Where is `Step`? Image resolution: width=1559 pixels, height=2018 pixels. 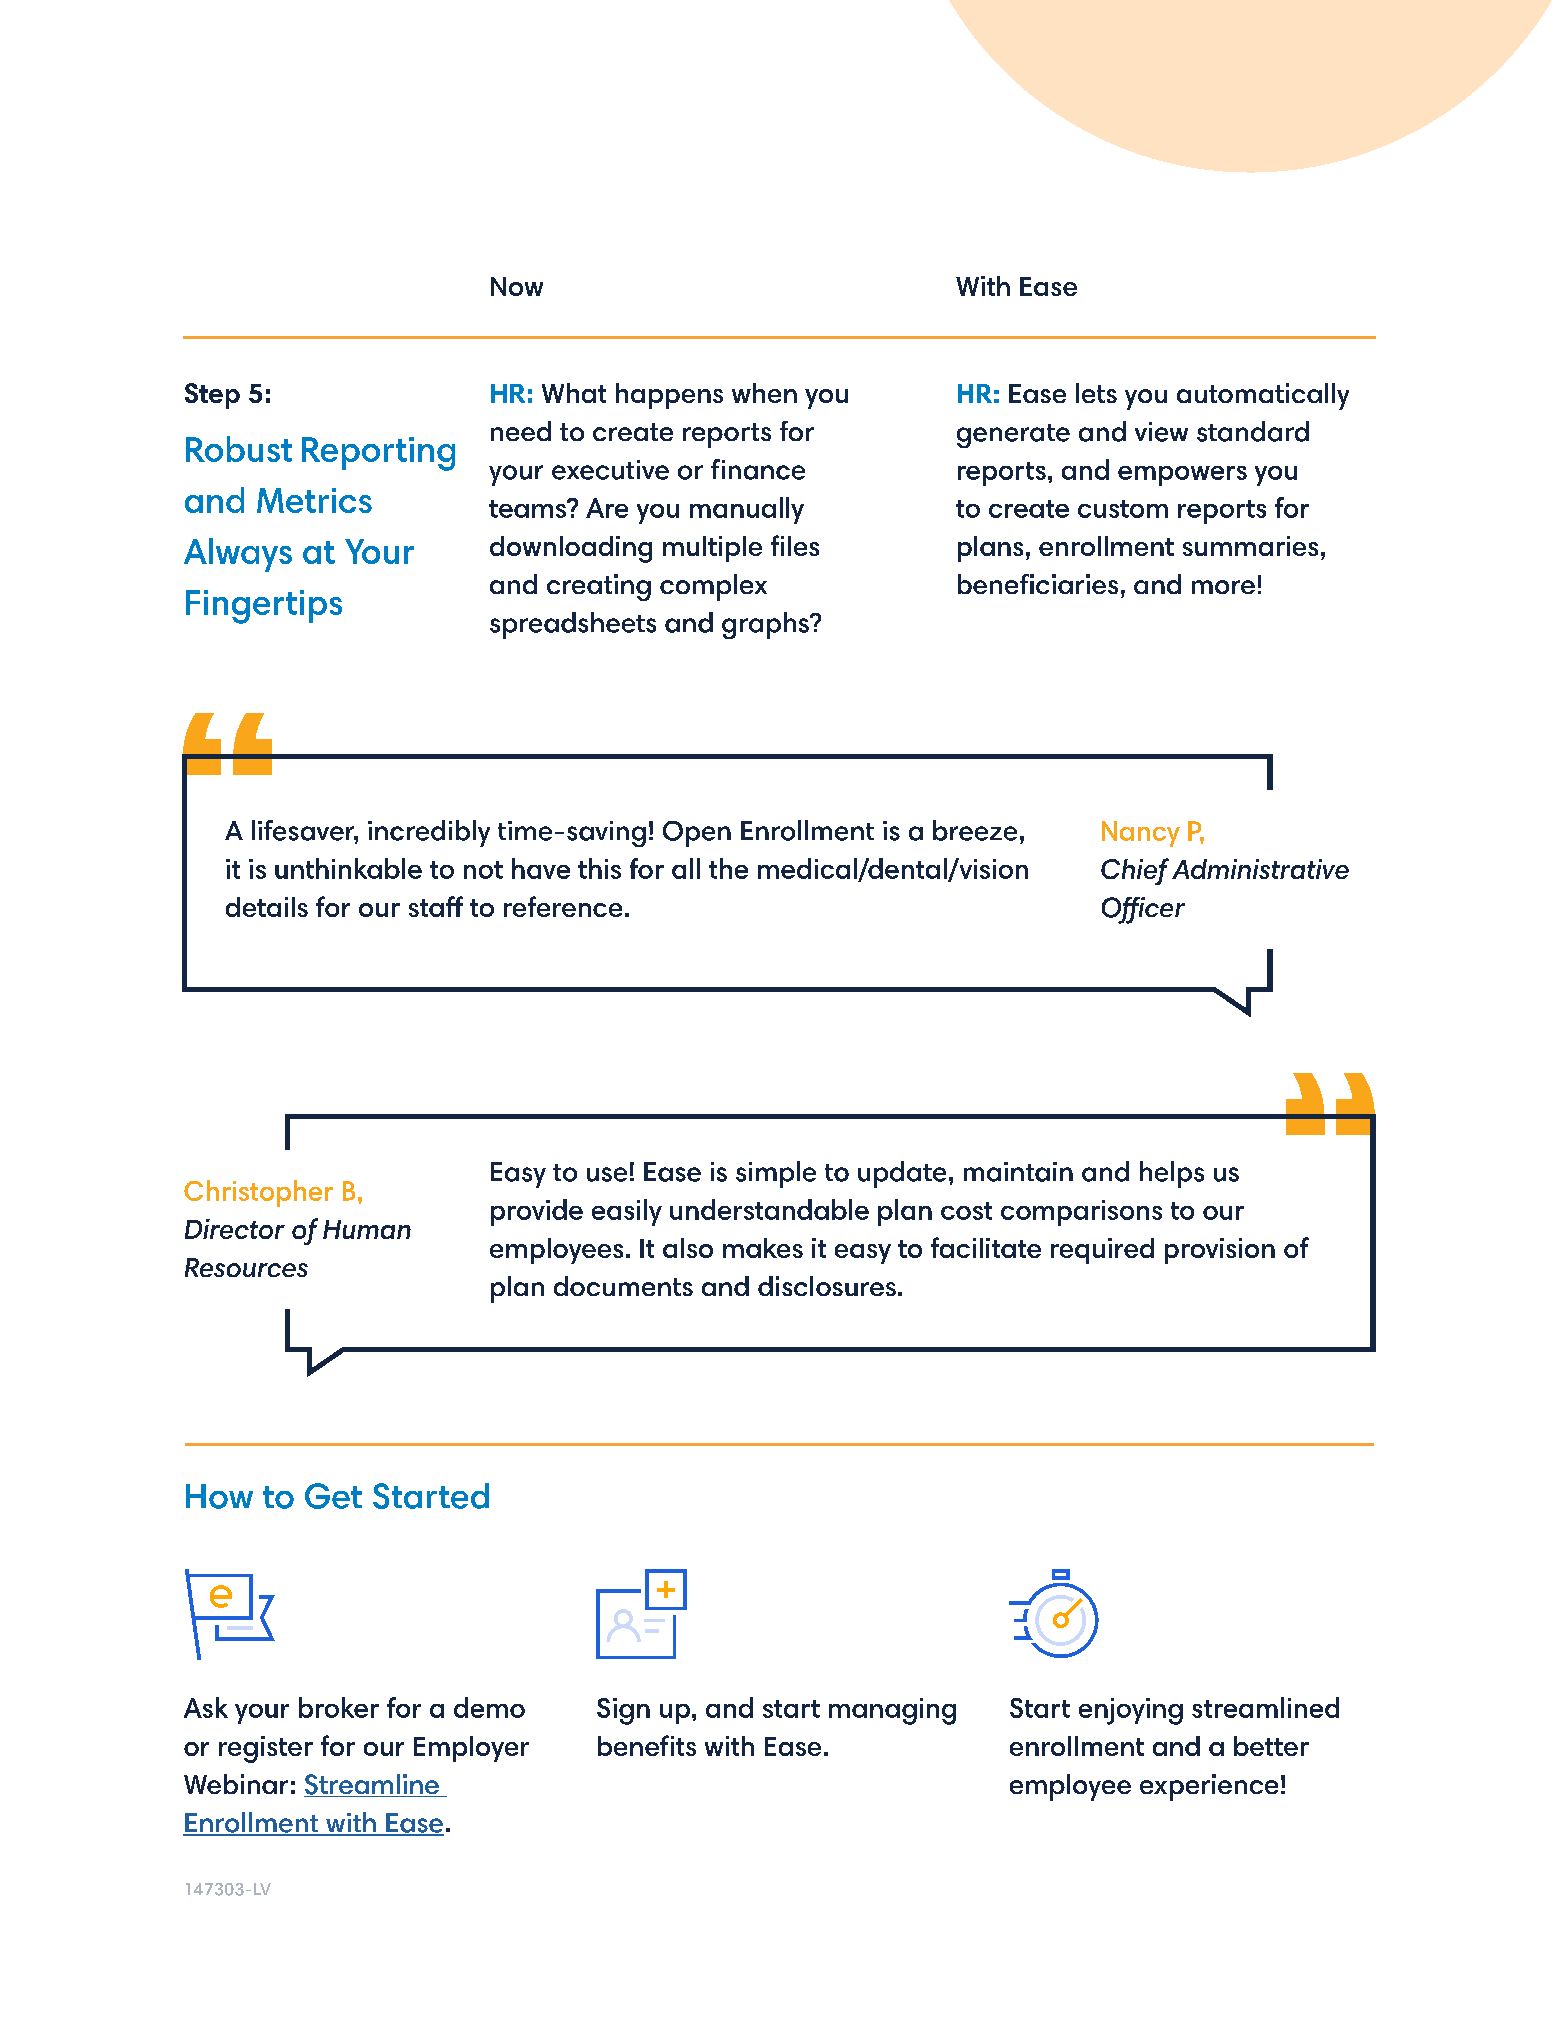 Step is located at coordinates (212, 396).
